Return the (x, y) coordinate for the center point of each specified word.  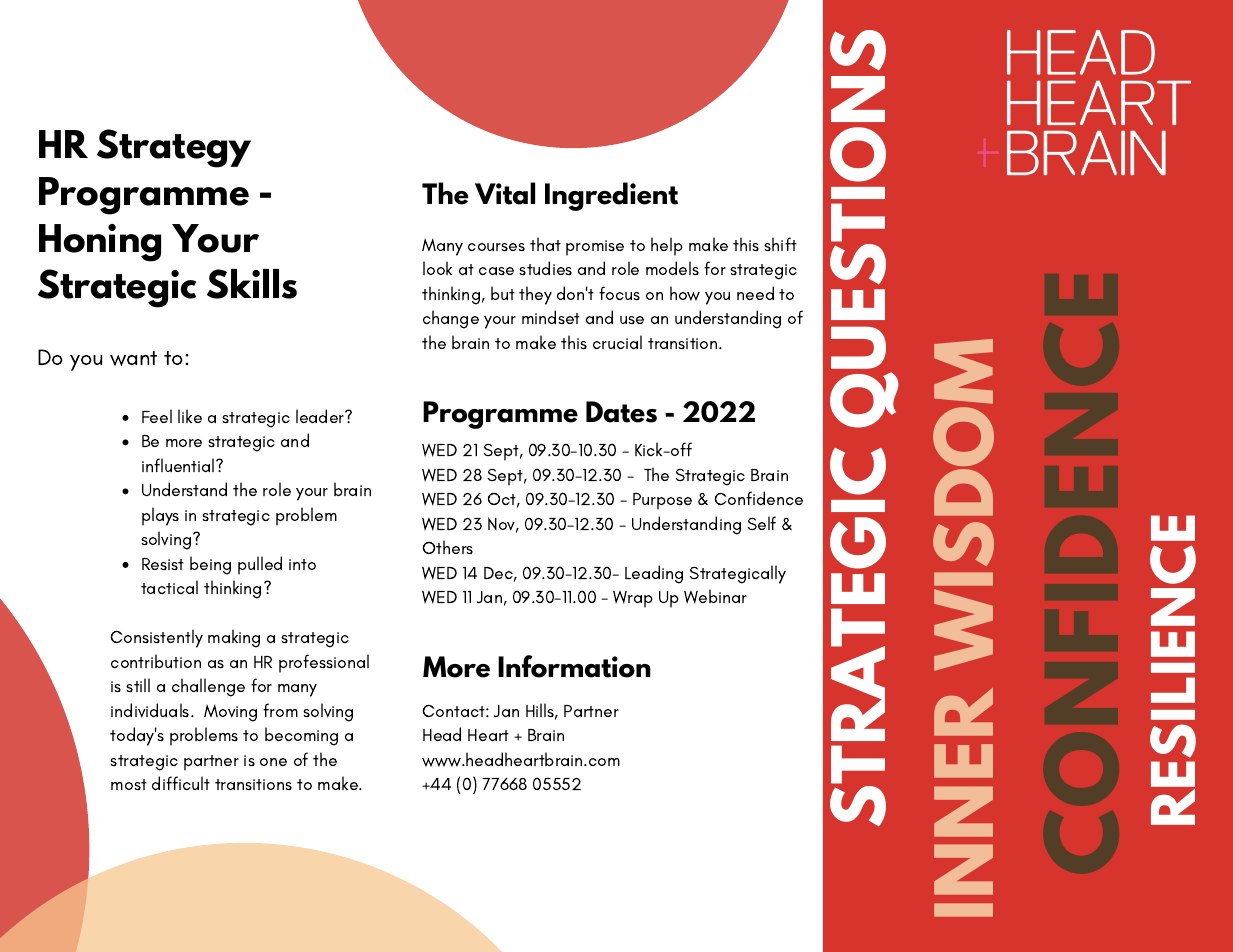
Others (448, 547)
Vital (505, 193)
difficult (181, 783)
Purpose (662, 501)
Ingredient (611, 196)
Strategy (174, 148)
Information (574, 666)
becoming (301, 736)
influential (179, 465)
